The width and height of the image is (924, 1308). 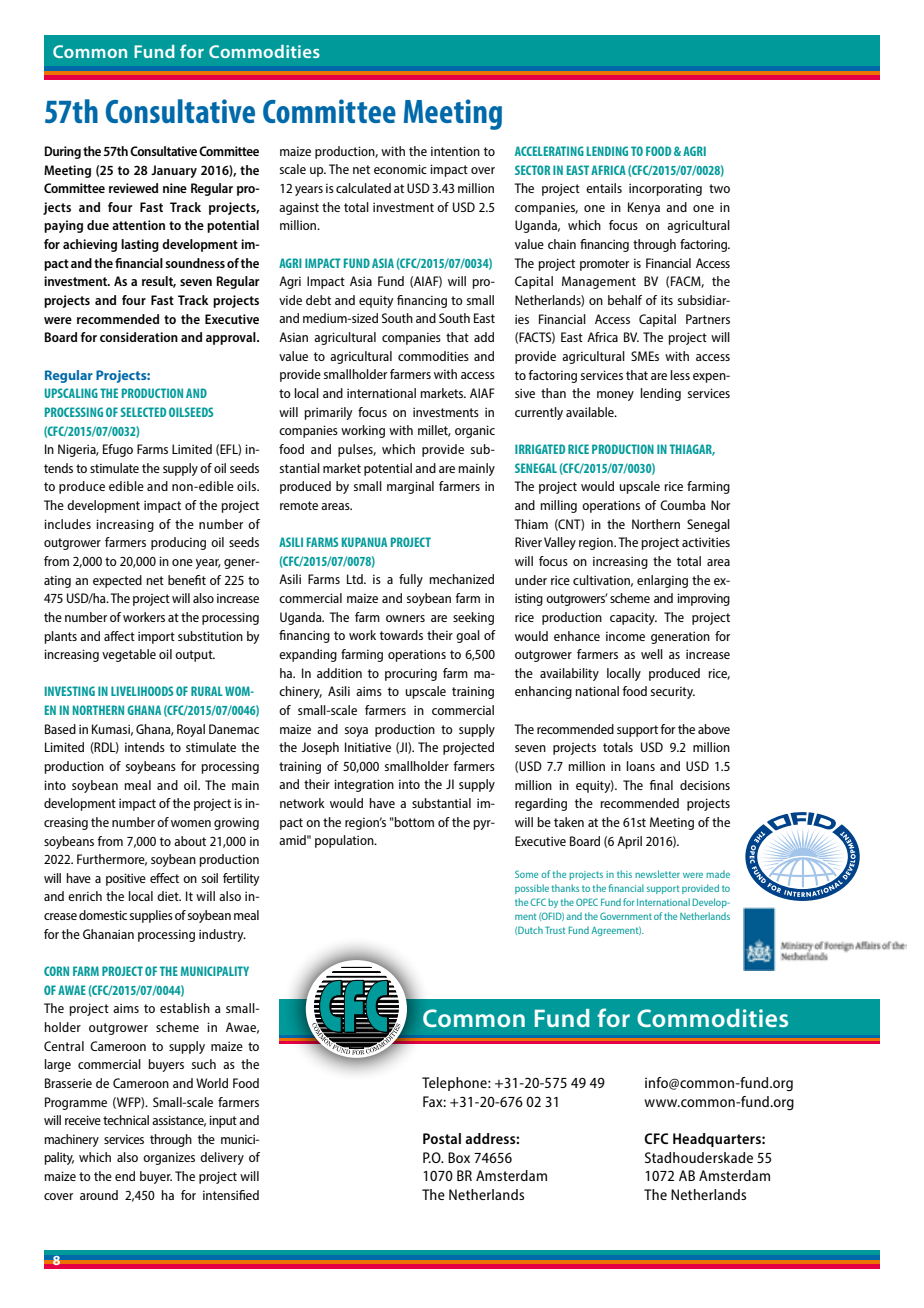 I want to click on Postal, so click(x=442, y=1138).
